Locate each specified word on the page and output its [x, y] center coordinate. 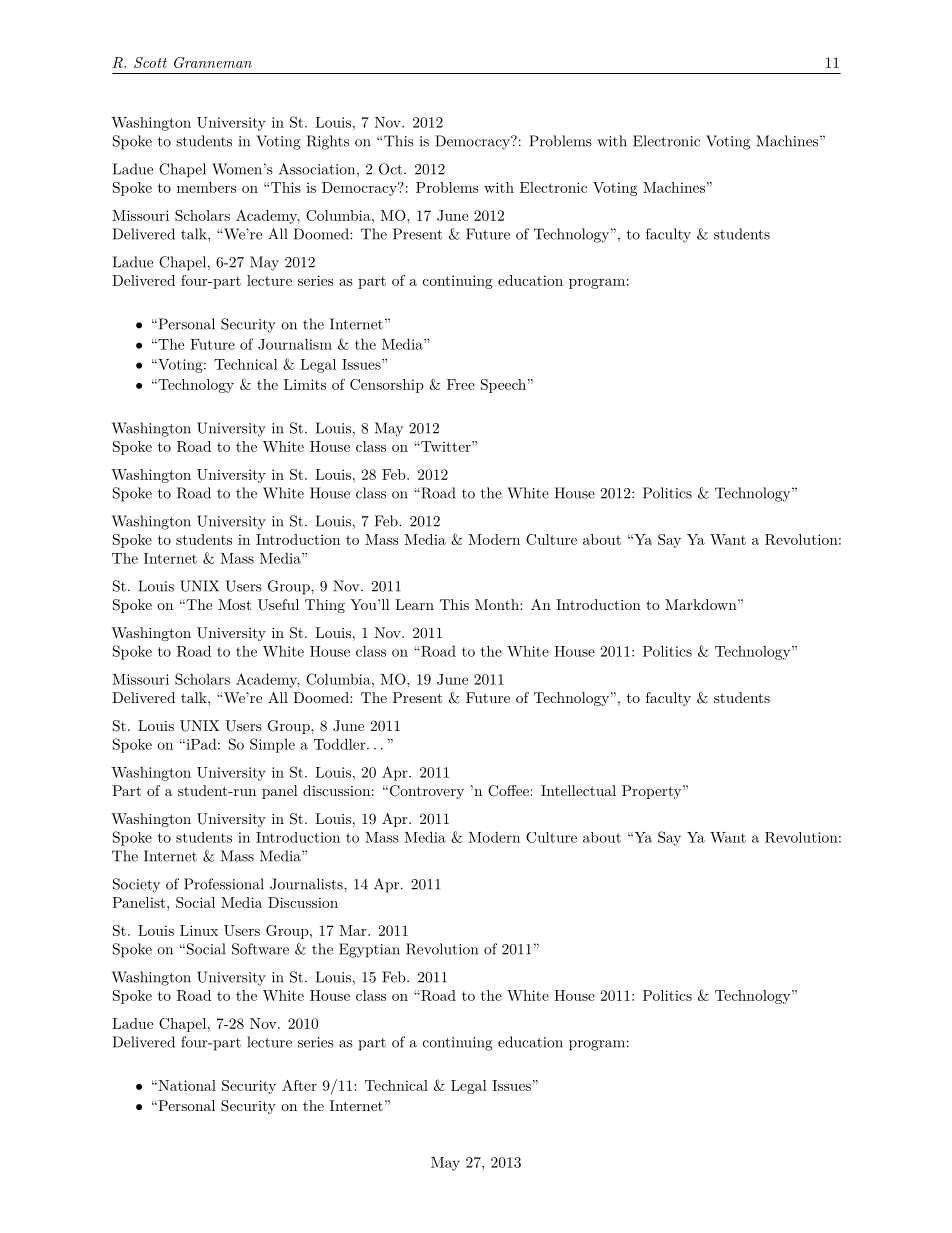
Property [652, 792]
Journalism [295, 344]
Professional [224, 884]
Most [234, 604]
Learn [414, 604]
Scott [150, 62]
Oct [390, 169]
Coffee [508, 791]
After [299, 1085]
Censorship [387, 386]
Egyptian [369, 950]
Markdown [701, 604]
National [186, 1085]
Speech [503, 386]
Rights [328, 142]
